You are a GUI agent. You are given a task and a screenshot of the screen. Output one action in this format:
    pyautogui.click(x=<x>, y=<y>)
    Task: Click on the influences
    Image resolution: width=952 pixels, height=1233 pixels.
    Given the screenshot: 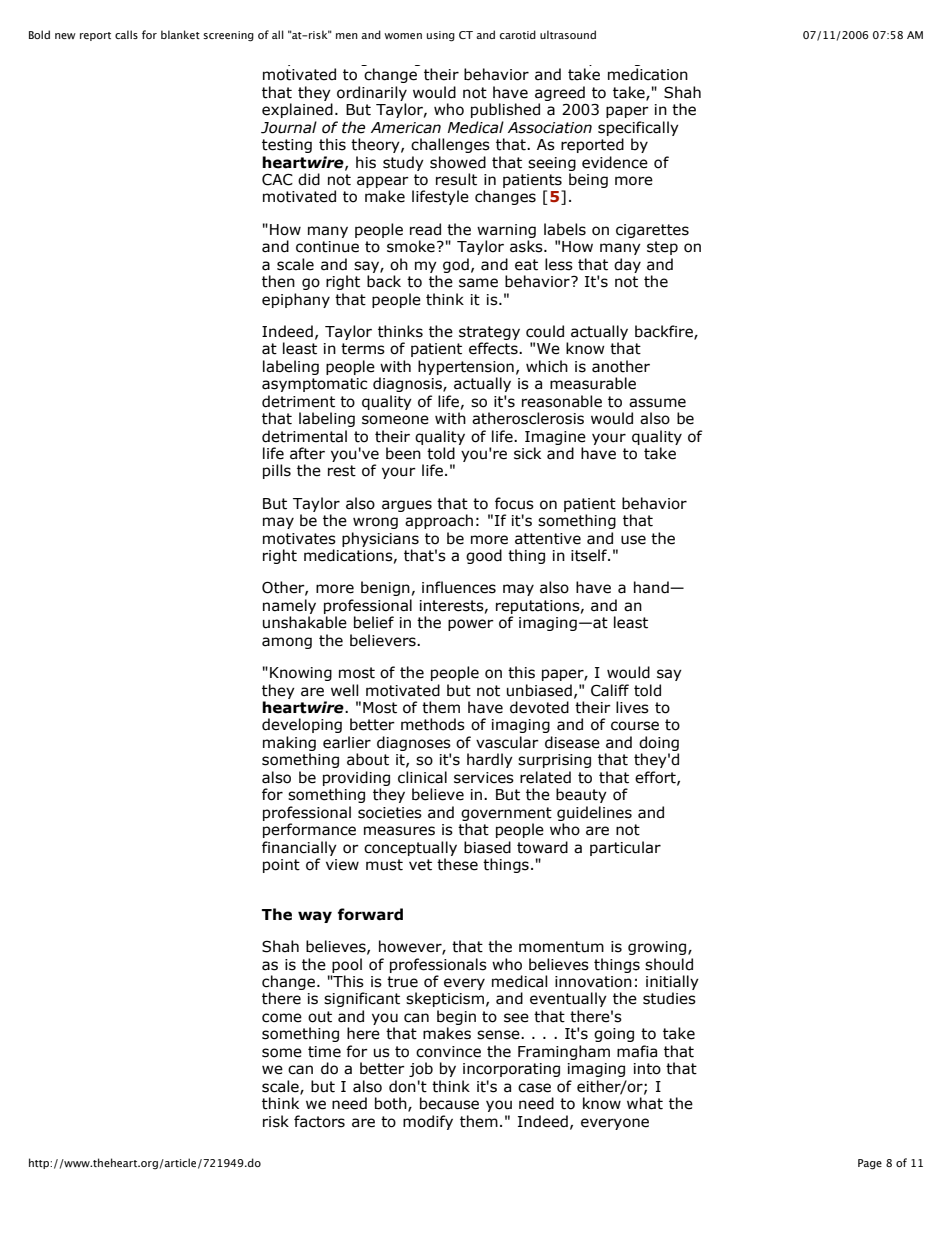 What is the action you would take?
    pyautogui.click(x=459, y=587)
